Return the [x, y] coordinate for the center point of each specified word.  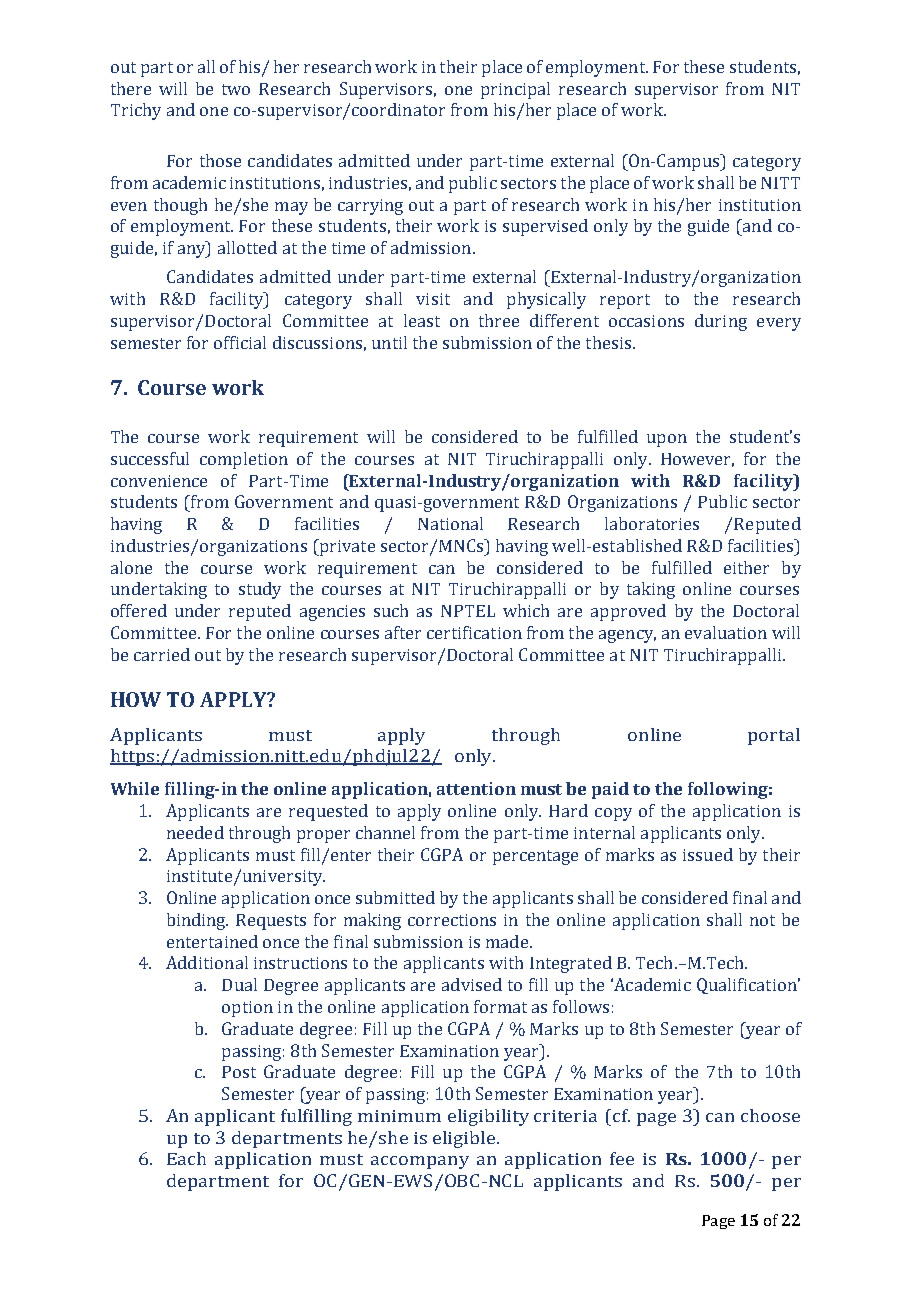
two [236, 89]
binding [197, 921]
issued [708, 854]
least [422, 320]
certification [474, 632]
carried [162, 654]
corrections [452, 920]
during [721, 322]
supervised [545, 227]
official [240, 342]
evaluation [726, 632]
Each [186, 1158]
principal [515, 90]
